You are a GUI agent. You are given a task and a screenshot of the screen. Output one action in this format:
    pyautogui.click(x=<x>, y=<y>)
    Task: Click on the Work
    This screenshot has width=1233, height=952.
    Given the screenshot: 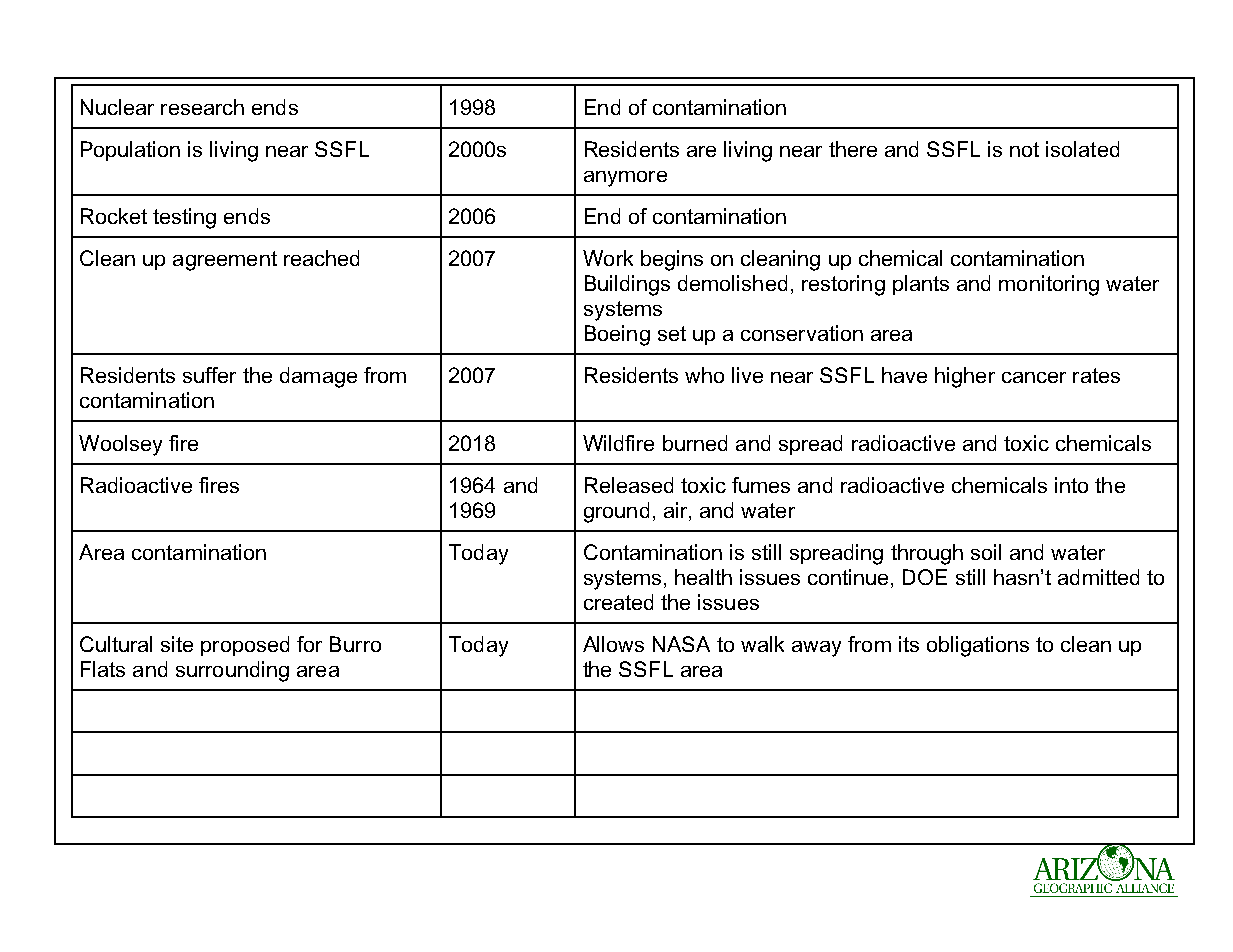 What is the action you would take?
    pyautogui.click(x=608, y=258)
